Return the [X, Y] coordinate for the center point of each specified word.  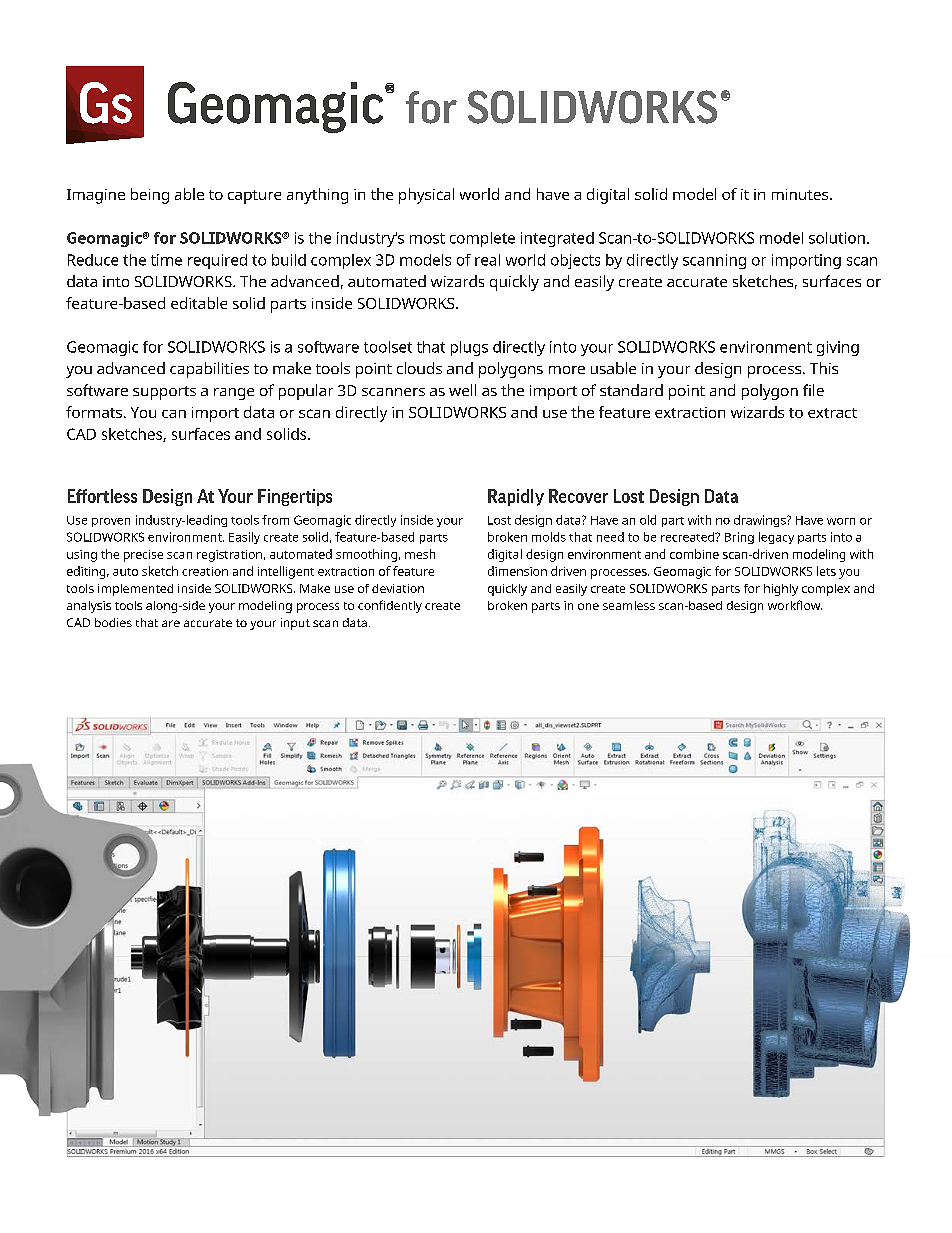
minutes [801, 194]
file [813, 390]
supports [164, 393]
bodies [113, 622]
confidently [390, 606]
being [150, 196]
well [462, 390]
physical [426, 196]
